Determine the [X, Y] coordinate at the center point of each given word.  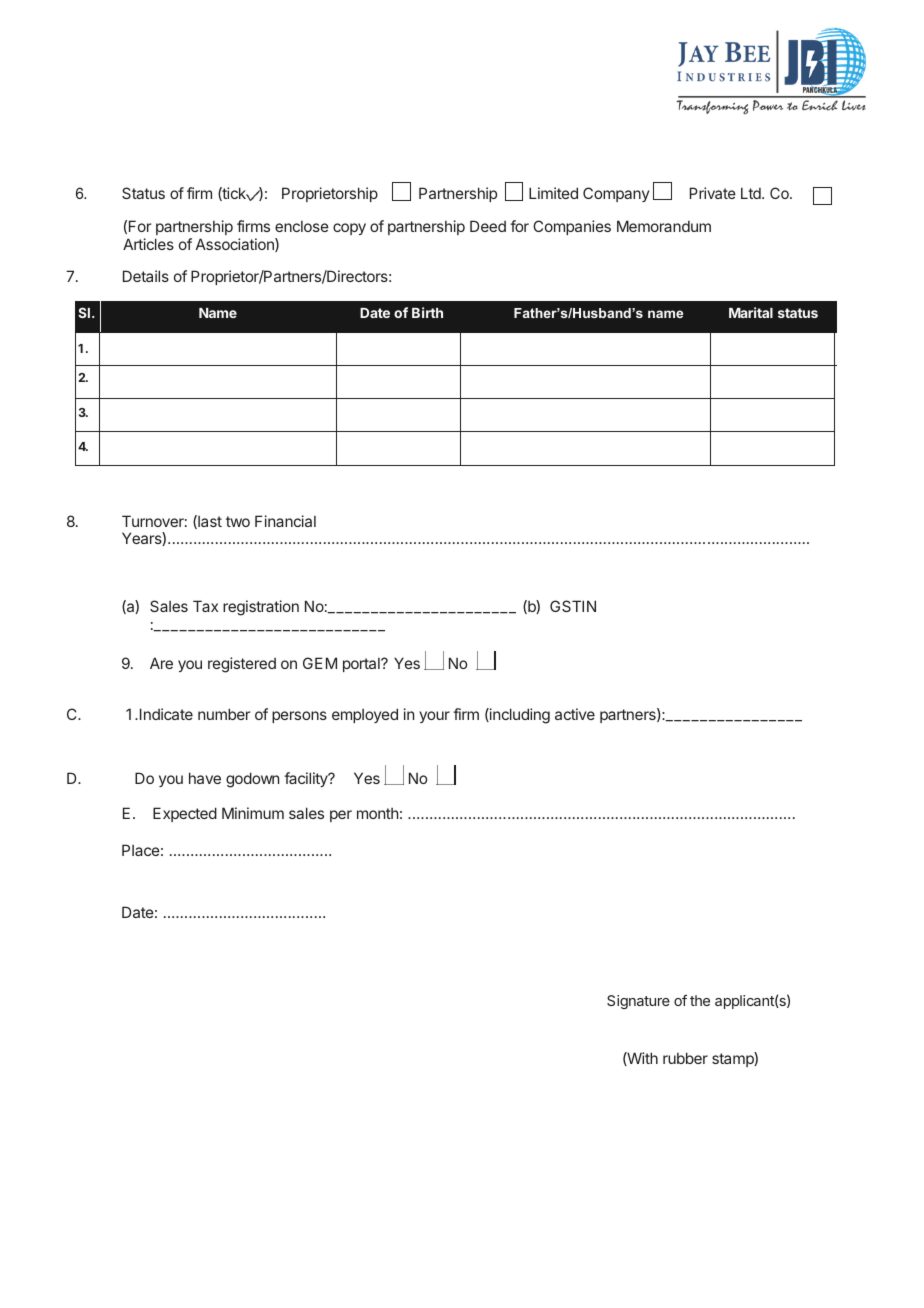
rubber [685, 1058]
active [575, 714]
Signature [638, 1002]
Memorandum [664, 226]
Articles [148, 244]
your [434, 717]
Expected [185, 814]
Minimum [253, 813]
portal [362, 665]
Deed [488, 226]
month [377, 813]
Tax [205, 606]
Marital [751, 312]
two [238, 521]
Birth [427, 312]
